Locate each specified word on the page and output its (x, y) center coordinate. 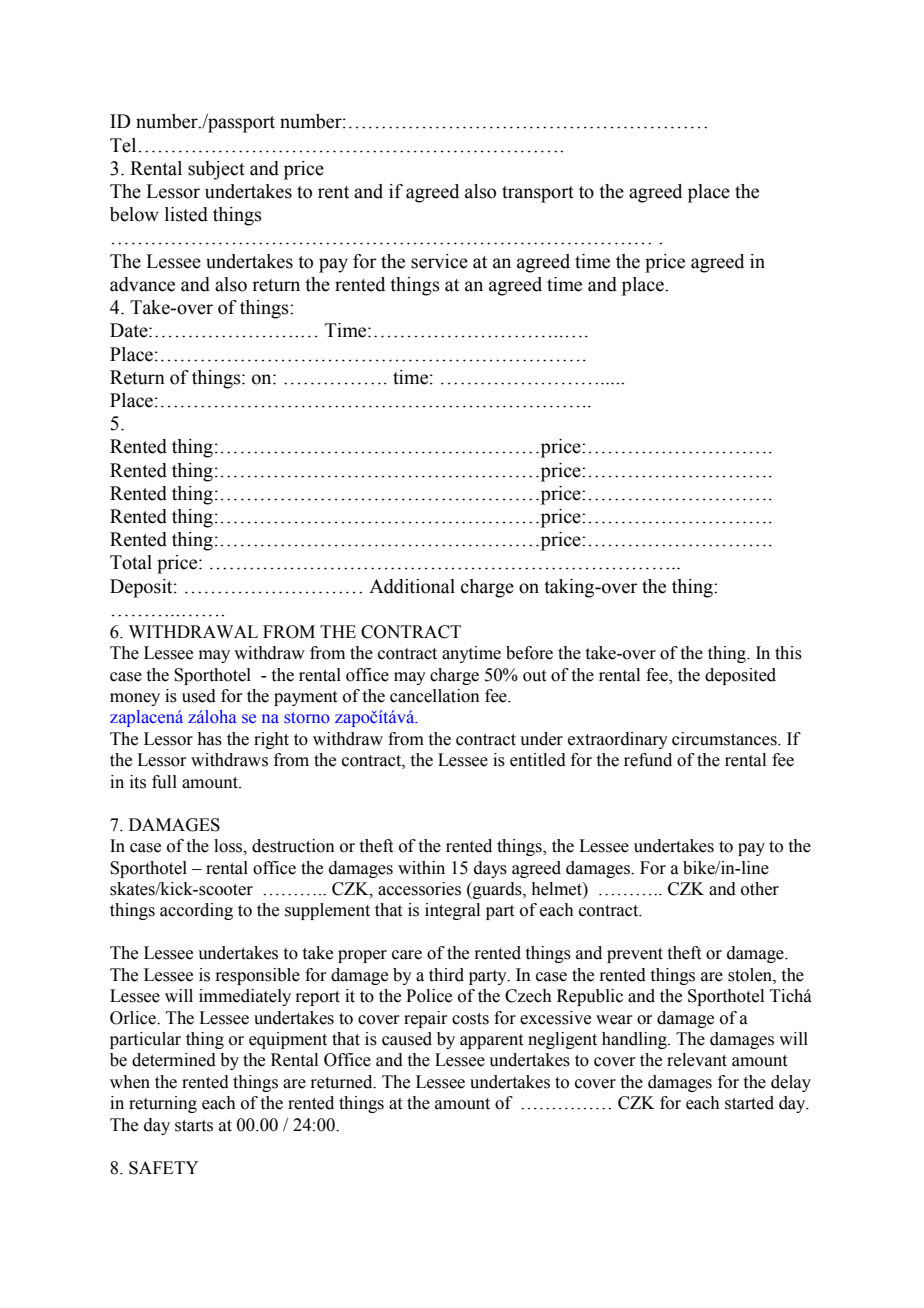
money (135, 699)
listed (186, 214)
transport (538, 194)
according (196, 911)
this (788, 653)
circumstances (725, 739)
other (760, 889)
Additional (412, 586)
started (749, 1103)
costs (470, 1019)
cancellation (435, 696)
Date (130, 330)
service (439, 261)
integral (452, 911)
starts (194, 1126)
